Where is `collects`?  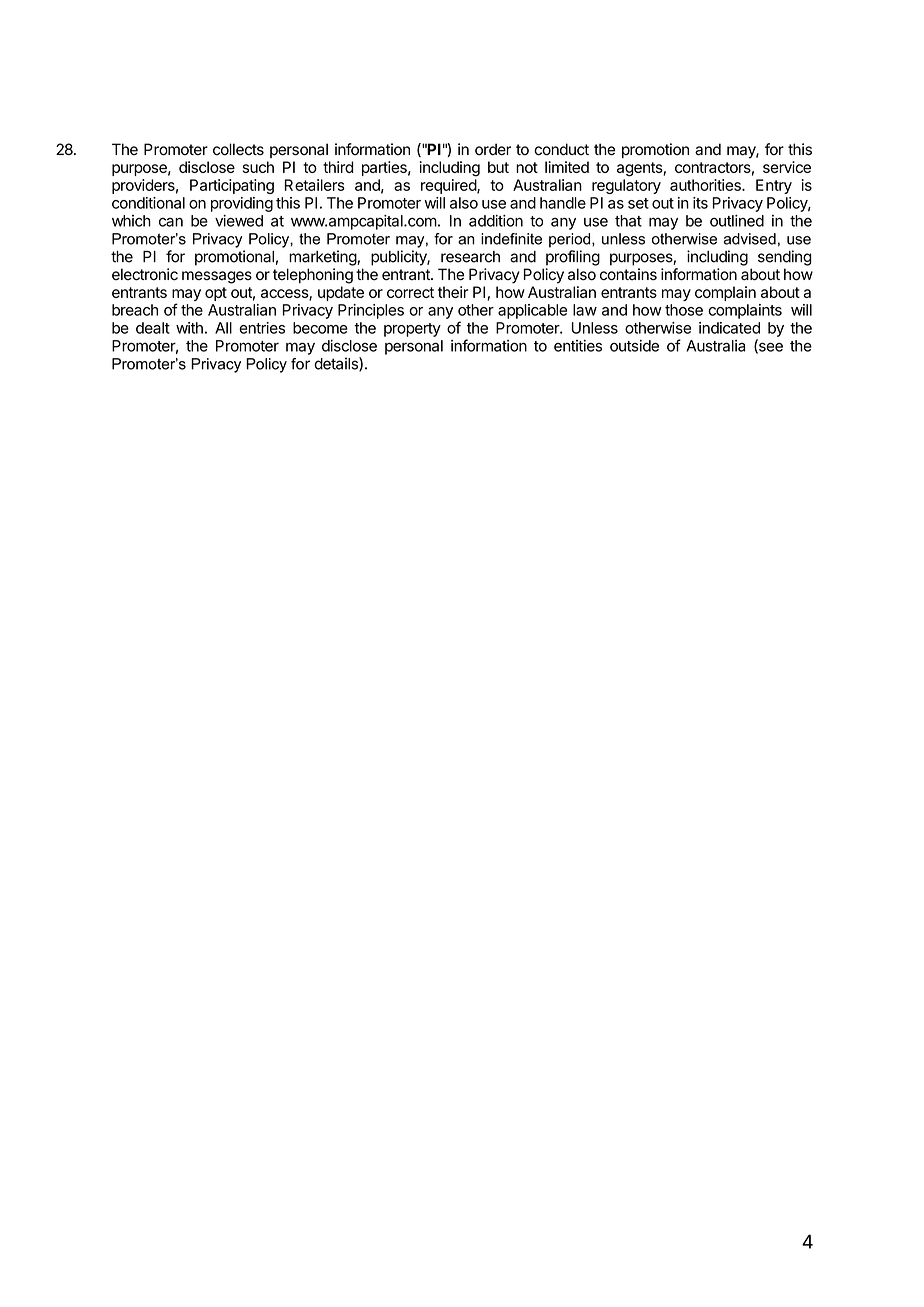
collects is located at coordinates (238, 149).
